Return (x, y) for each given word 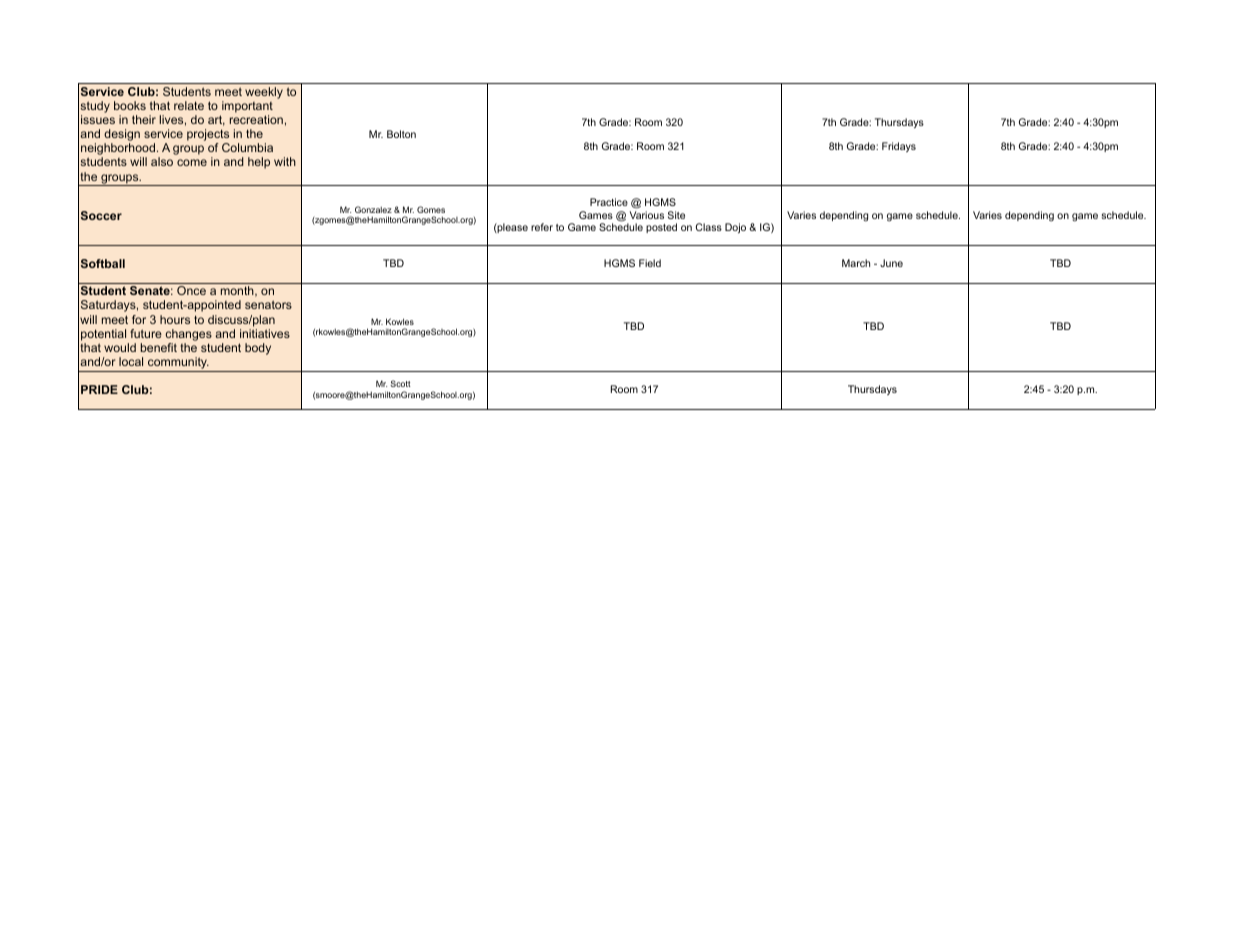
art (216, 120)
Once (191, 290)
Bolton (401, 134)
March (856, 263)
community (178, 364)
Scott (400, 383)
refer (542, 227)
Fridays (899, 147)
